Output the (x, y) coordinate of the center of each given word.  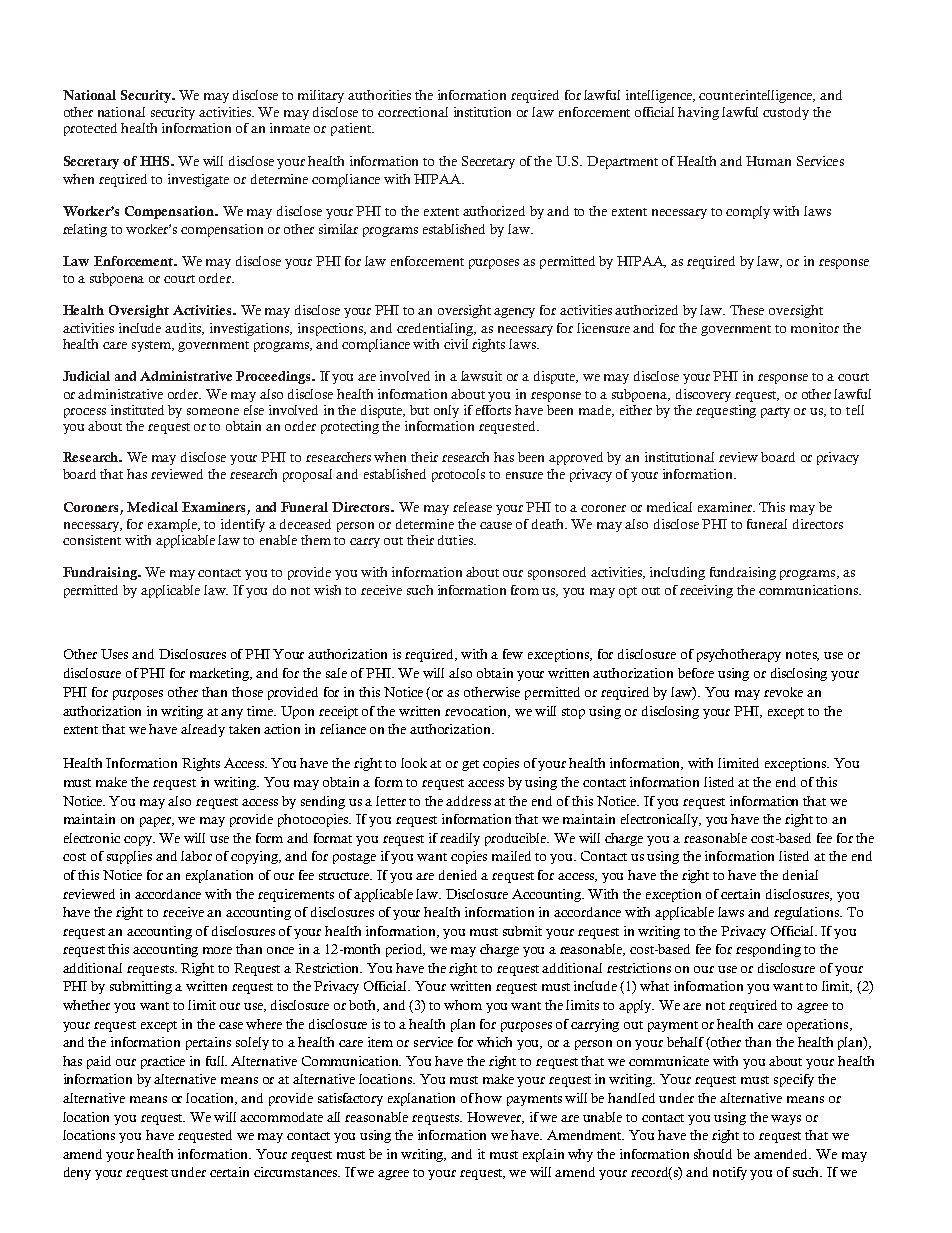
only (446, 411)
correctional (413, 112)
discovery (703, 395)
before (696, 673)
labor (196, 856)
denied (458, 875)
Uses (114, 654)
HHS (156, 161)
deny (77, 1173)
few (513, 654)
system (153, 346)
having (698, 113)
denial (800, 875)
